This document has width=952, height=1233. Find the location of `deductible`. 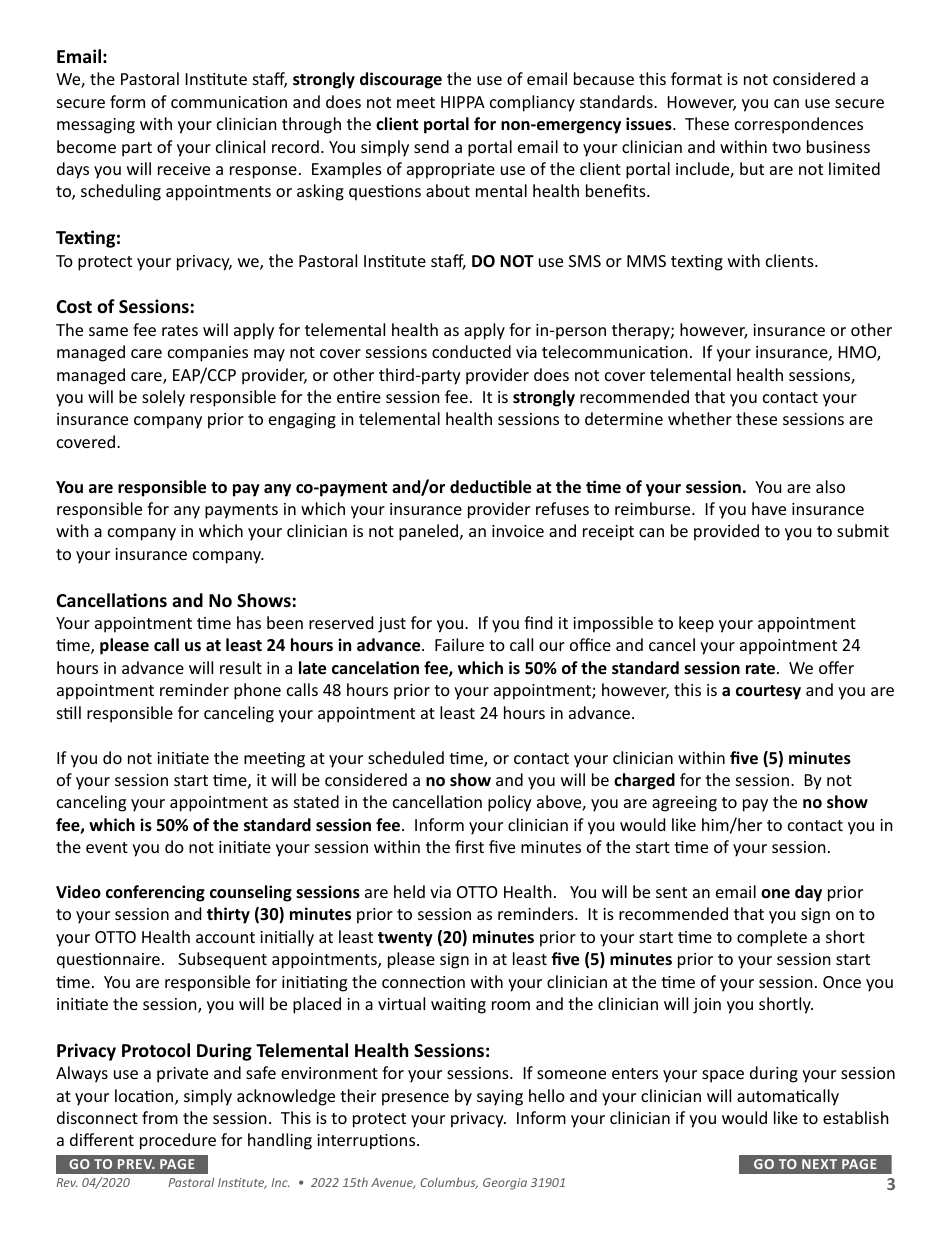

deductible is located at coordinates (490, 487).
